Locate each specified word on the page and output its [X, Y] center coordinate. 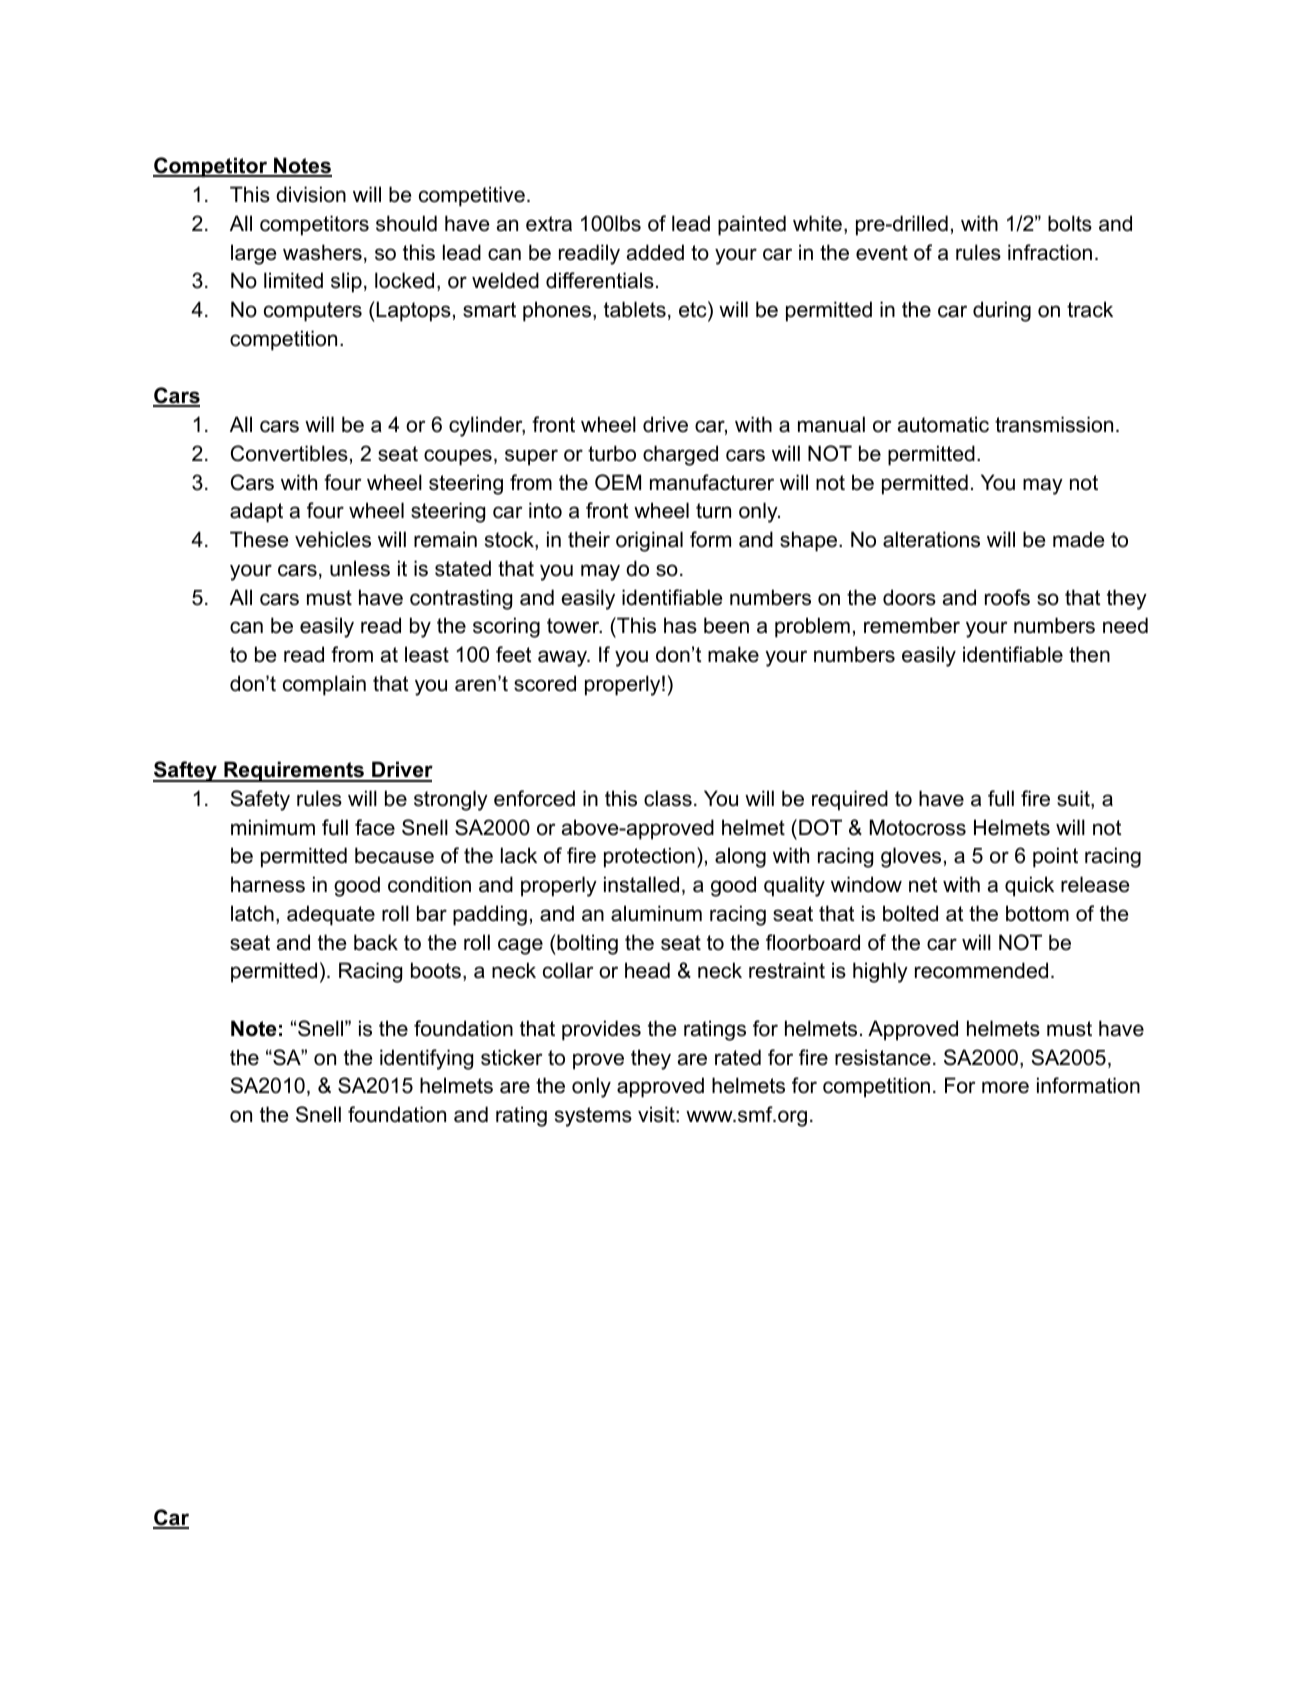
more [1005, 1087]
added [655, 252]
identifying [426, 1059]
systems [593, 1117]
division [311, 194]
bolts [1070, 223]
